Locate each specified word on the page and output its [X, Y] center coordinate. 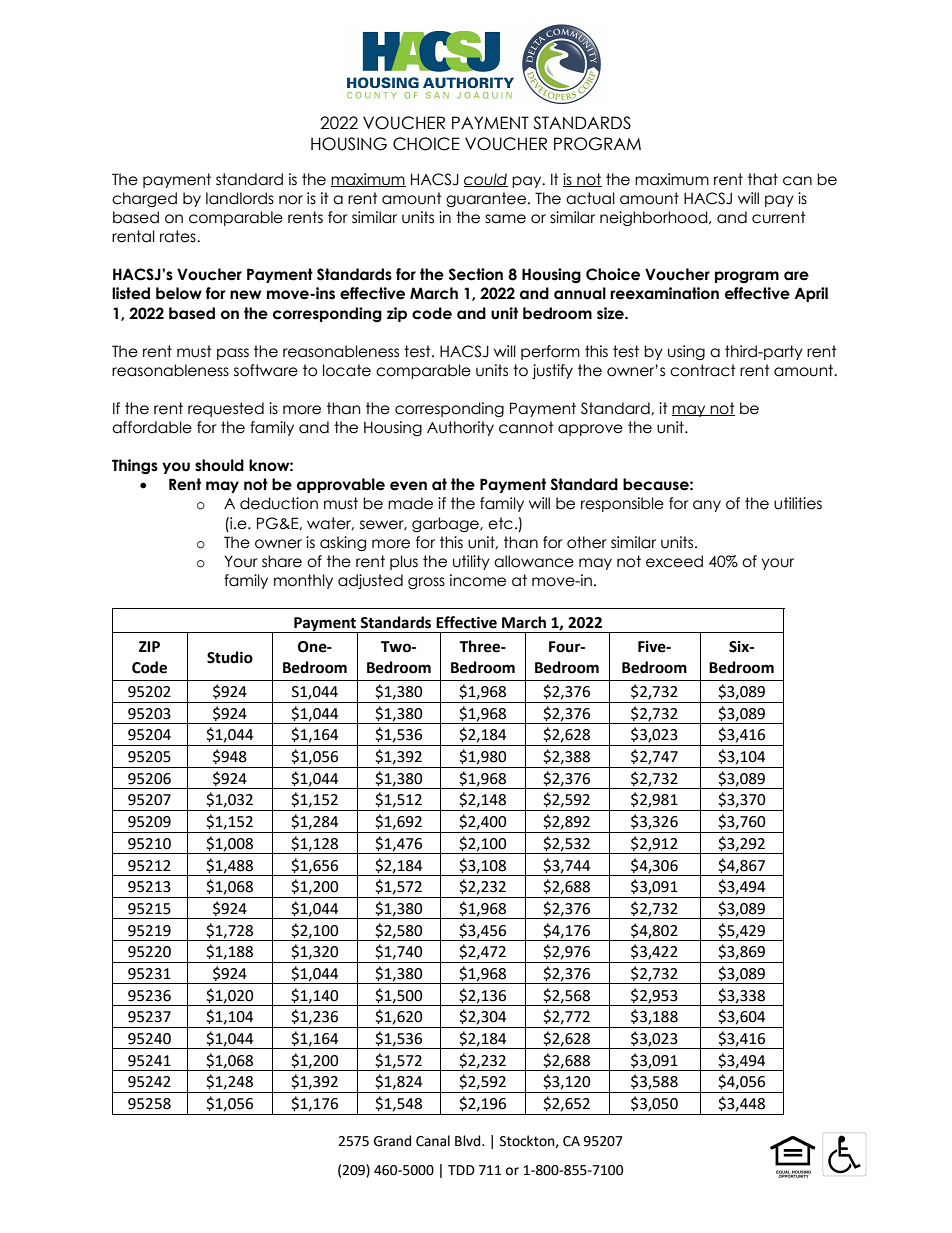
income [478, 580]
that [763, 179]
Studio [230, 657]
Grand [392, 1141]
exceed [674, 561]
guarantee [487, 199]
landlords [240, 198]
